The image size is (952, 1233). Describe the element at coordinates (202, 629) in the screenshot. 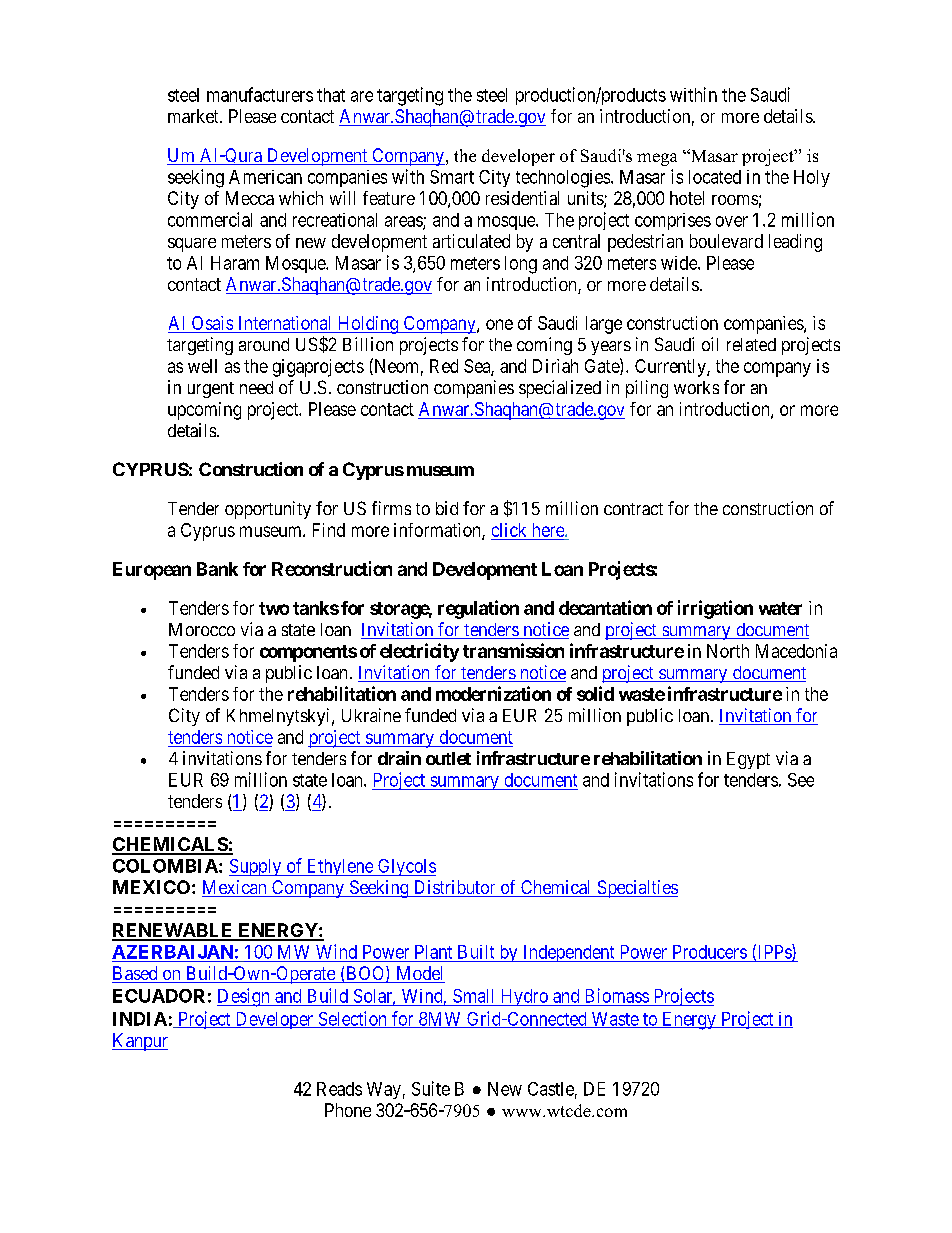

I see `Morocco` at that location.
